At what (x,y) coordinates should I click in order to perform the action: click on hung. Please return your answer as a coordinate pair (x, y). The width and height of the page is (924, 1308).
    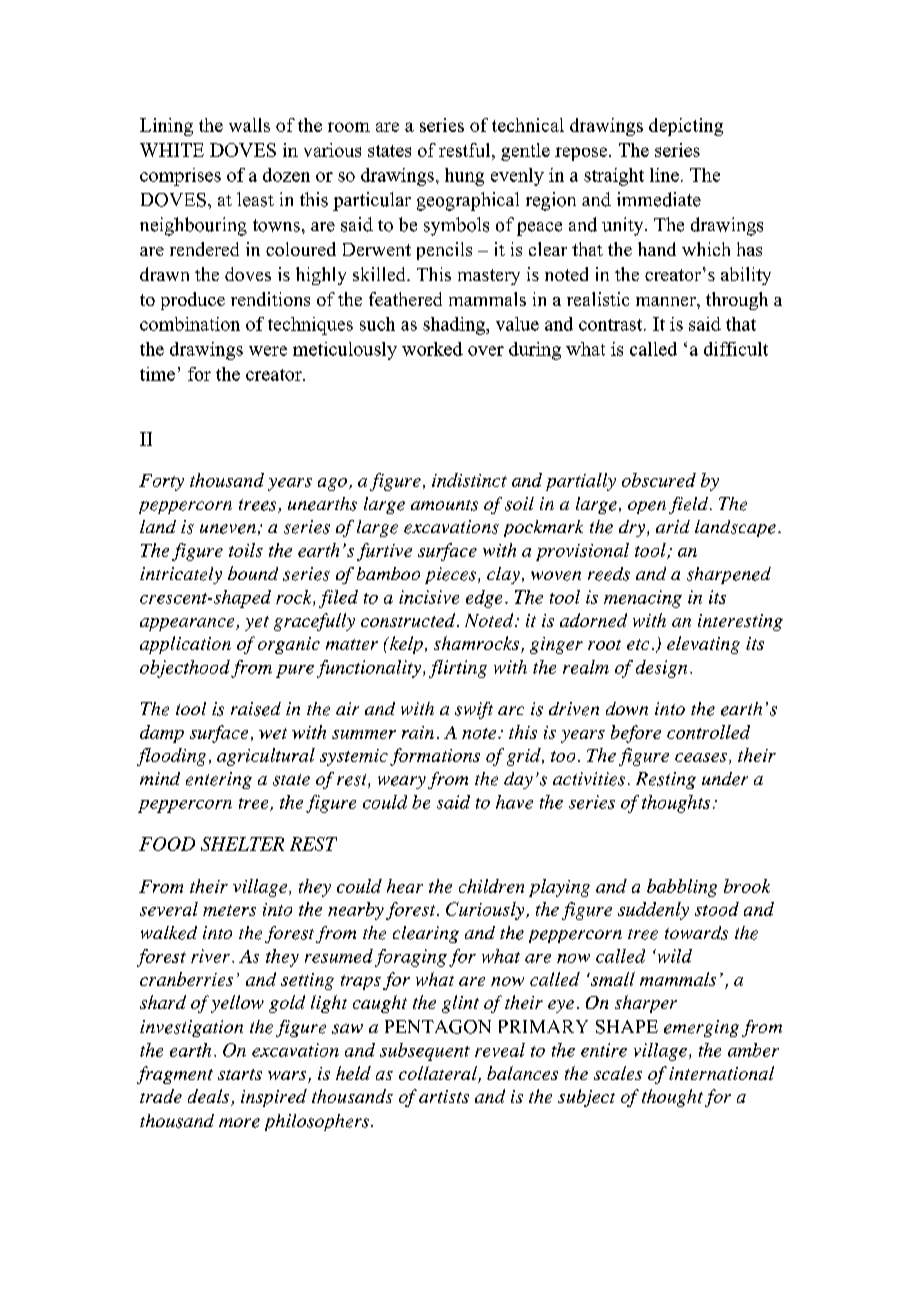
    Looking at the image, I should click on (464, 177).
